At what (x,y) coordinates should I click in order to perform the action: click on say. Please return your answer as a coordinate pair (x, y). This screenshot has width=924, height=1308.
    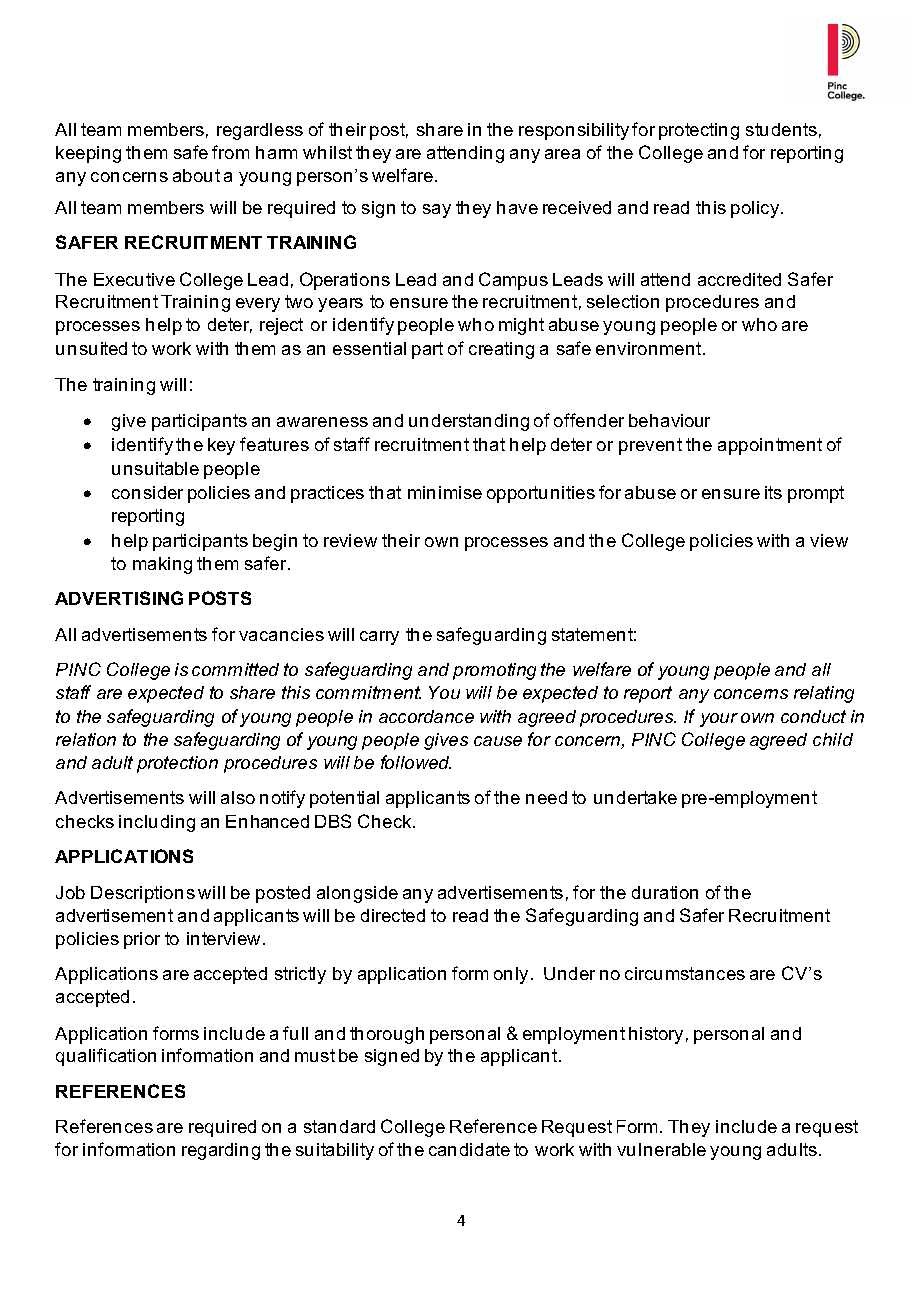
    Looking at the image, I should click on (437, 211).
